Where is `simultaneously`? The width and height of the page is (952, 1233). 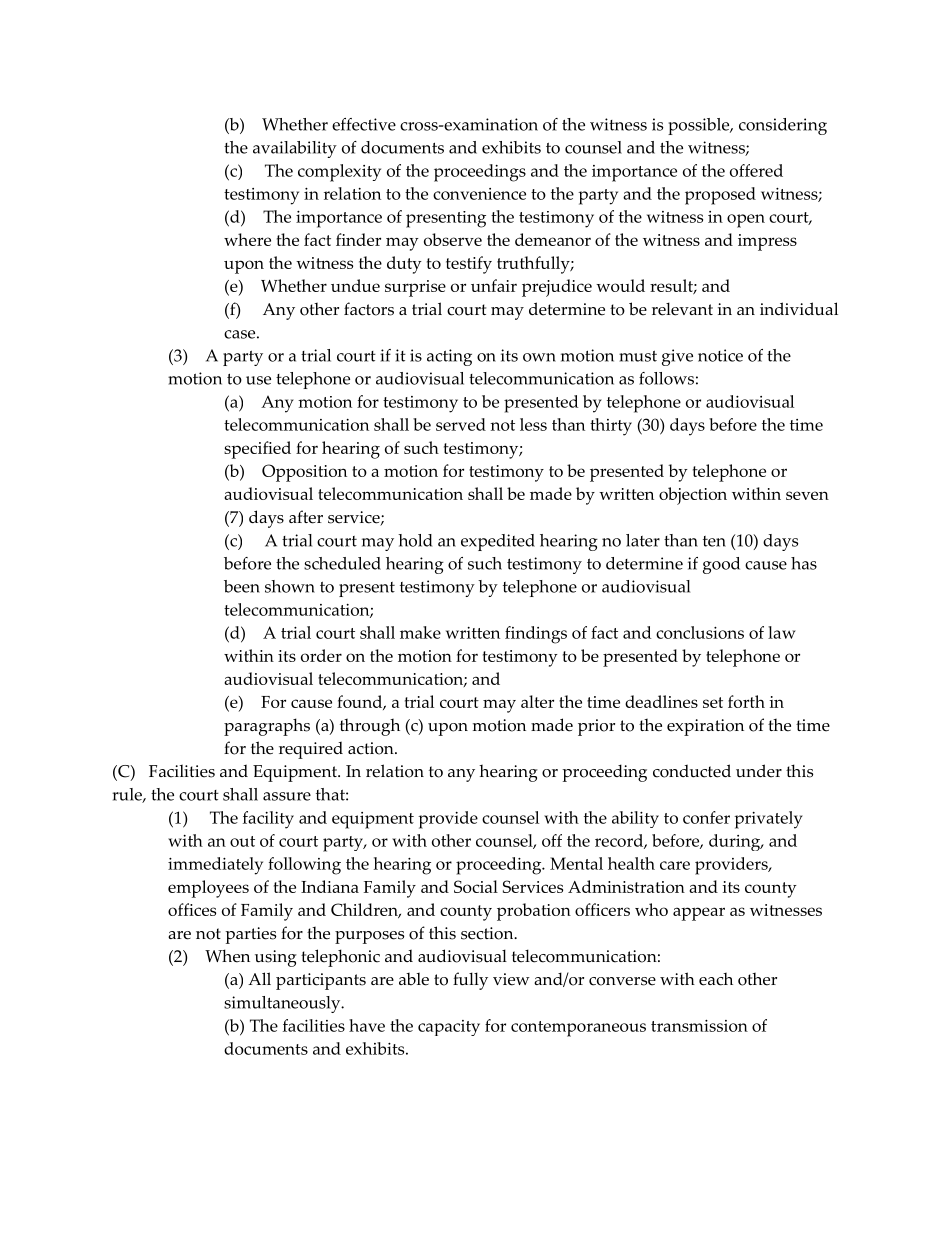 simultaneously is located at coordinates (283, 1004).
